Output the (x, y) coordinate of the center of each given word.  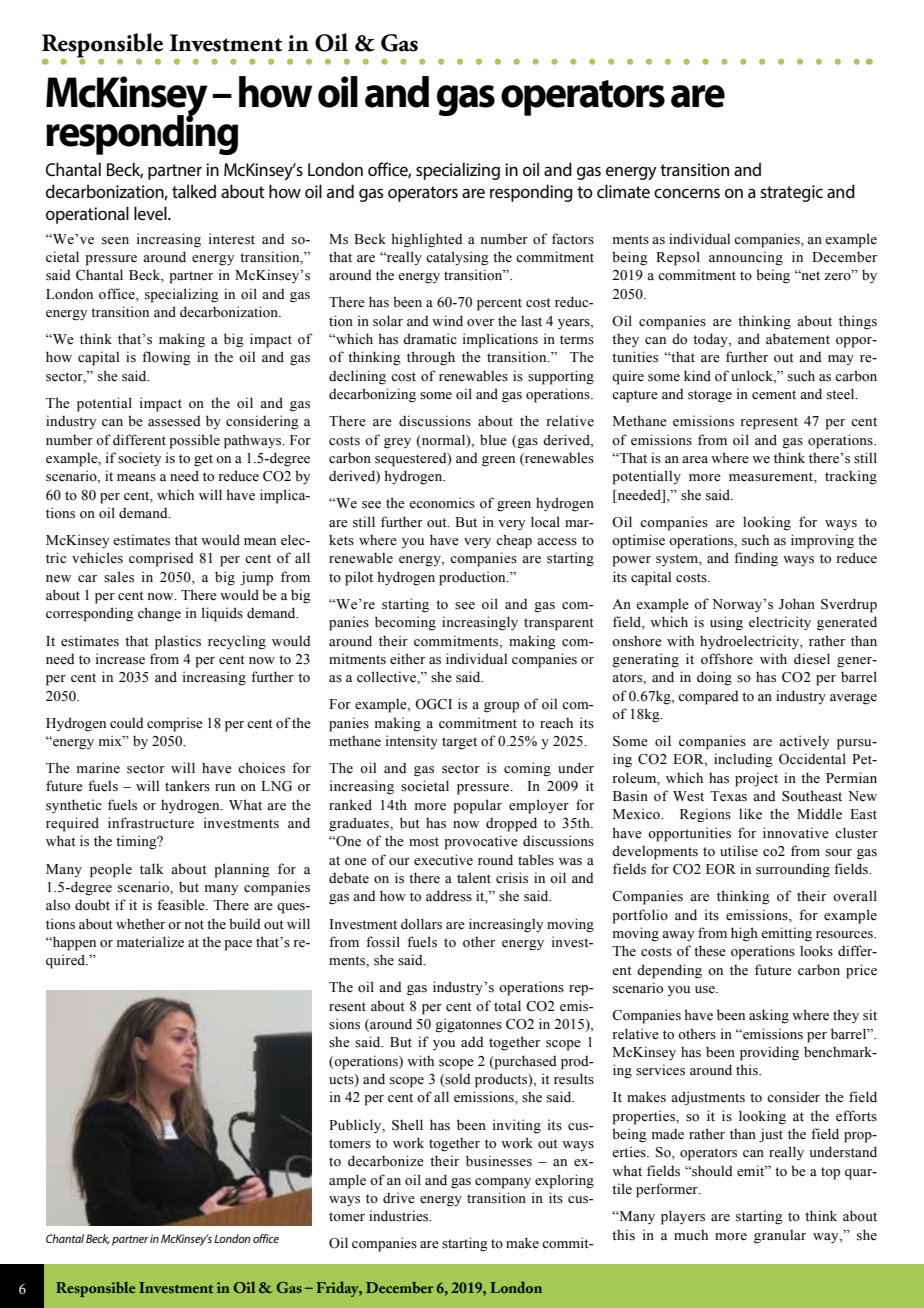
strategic (791, 193)
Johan (797, 604)
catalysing (457, 258)
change (159, 614)
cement (774, 395)
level (151, 213)
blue (493, 440)
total (507, 1005)
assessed (174, 421)
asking (769, 1016)
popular (477, 806)
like (750, 814)
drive (399, 1198)
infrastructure (151, 823)
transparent (559, 624)
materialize (150, 942)
